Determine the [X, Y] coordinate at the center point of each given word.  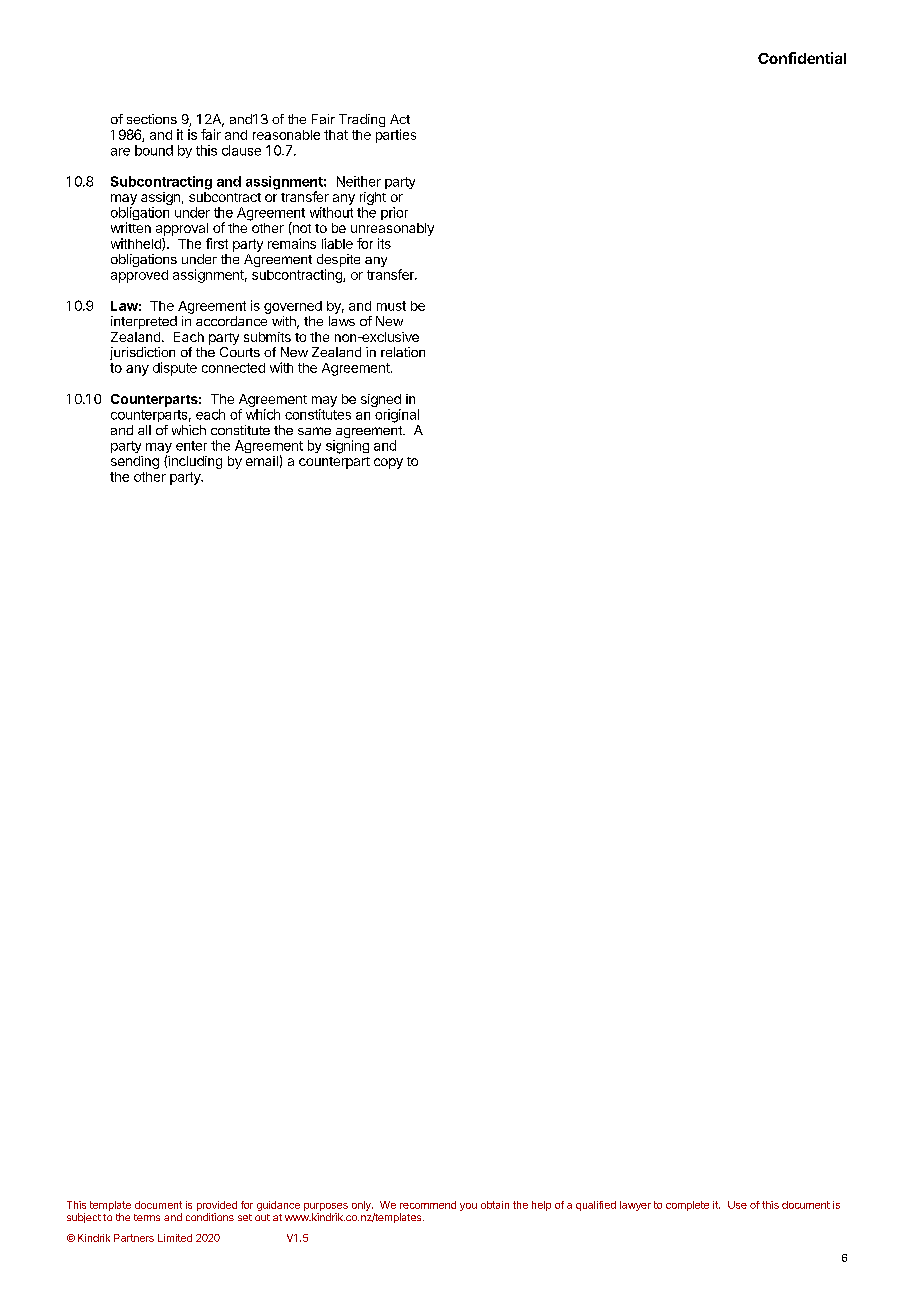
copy [388, 463]
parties [396, 136]
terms [147, 1217]
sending [135, 462]
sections [152, 119]
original [397, 416]
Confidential [802, 58]
